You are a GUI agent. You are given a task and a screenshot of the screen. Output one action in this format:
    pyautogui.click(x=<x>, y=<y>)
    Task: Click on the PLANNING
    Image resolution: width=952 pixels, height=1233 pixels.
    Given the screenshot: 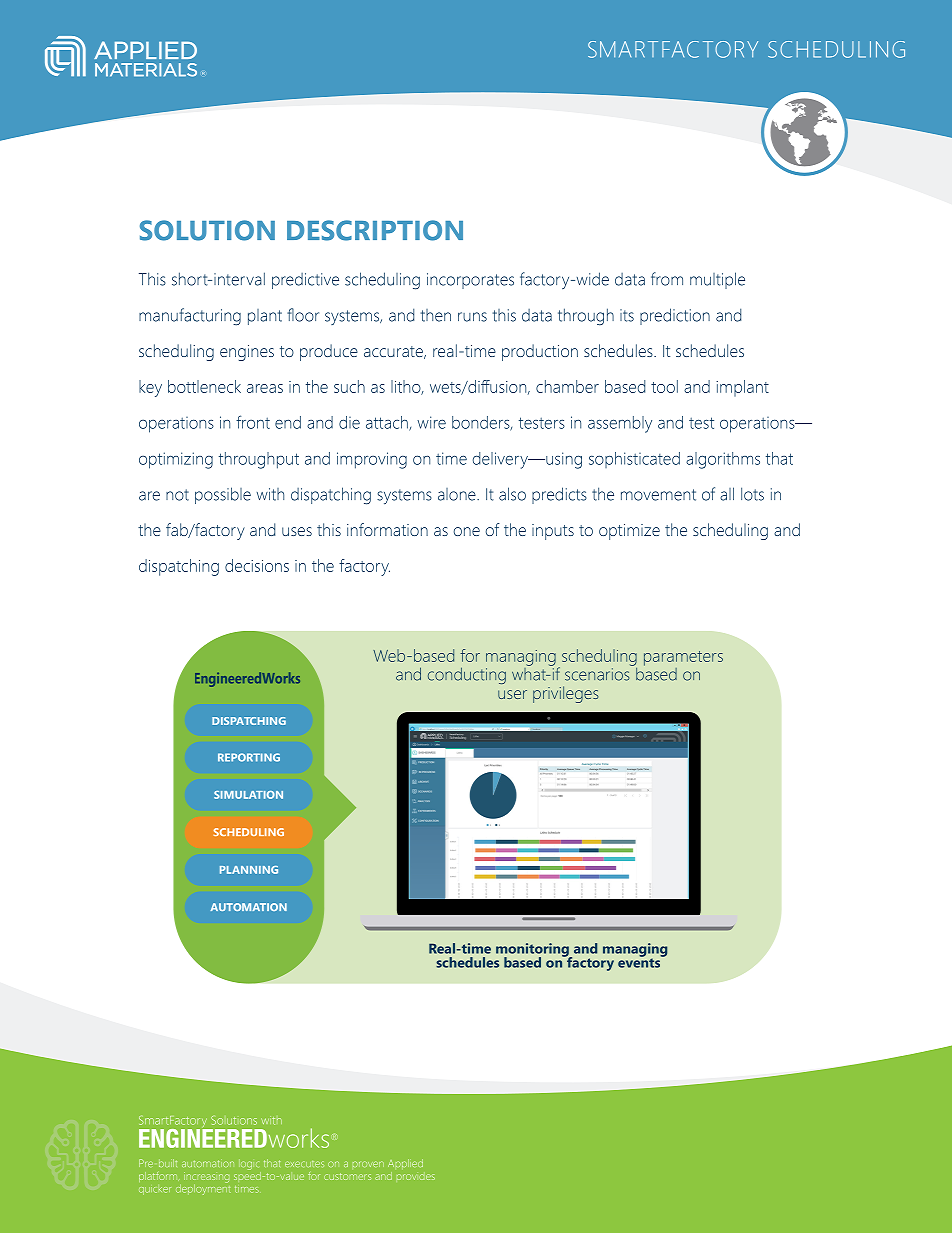 What is the action you would take?
    pyautogui.click(x=249, y=870)
